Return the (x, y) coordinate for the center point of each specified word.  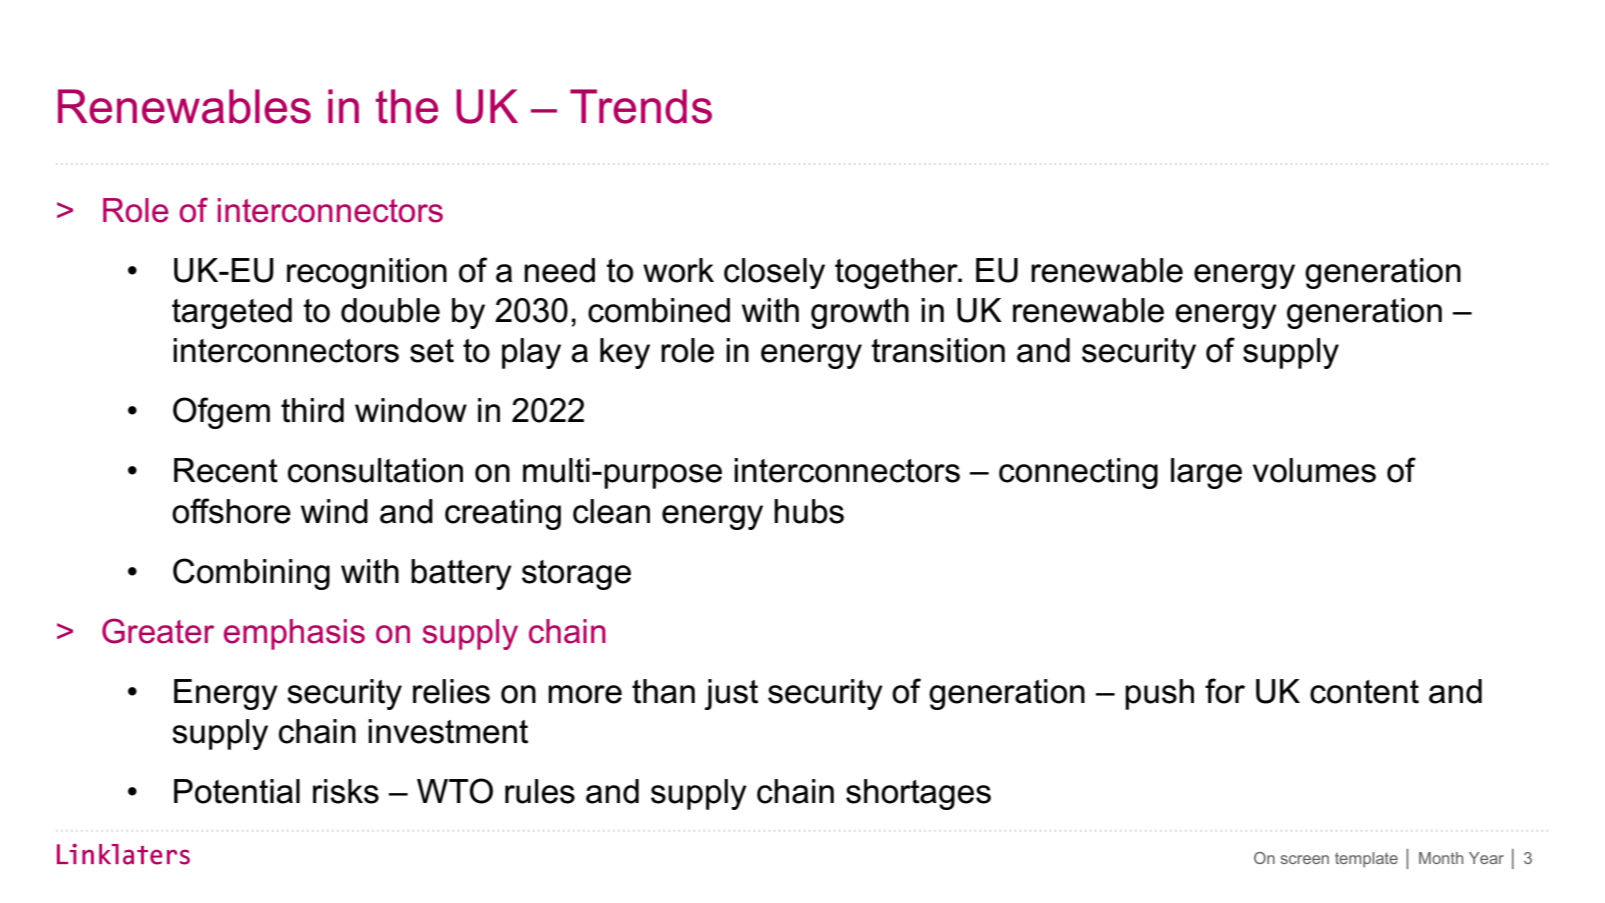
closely (774, 273)
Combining (251, 574)
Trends (641, 106)
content (1364, 692)
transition (938, 350)
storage (576, 575)
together (897, 273)
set (432, 351)
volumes (1314, 470)
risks (346, 791)
